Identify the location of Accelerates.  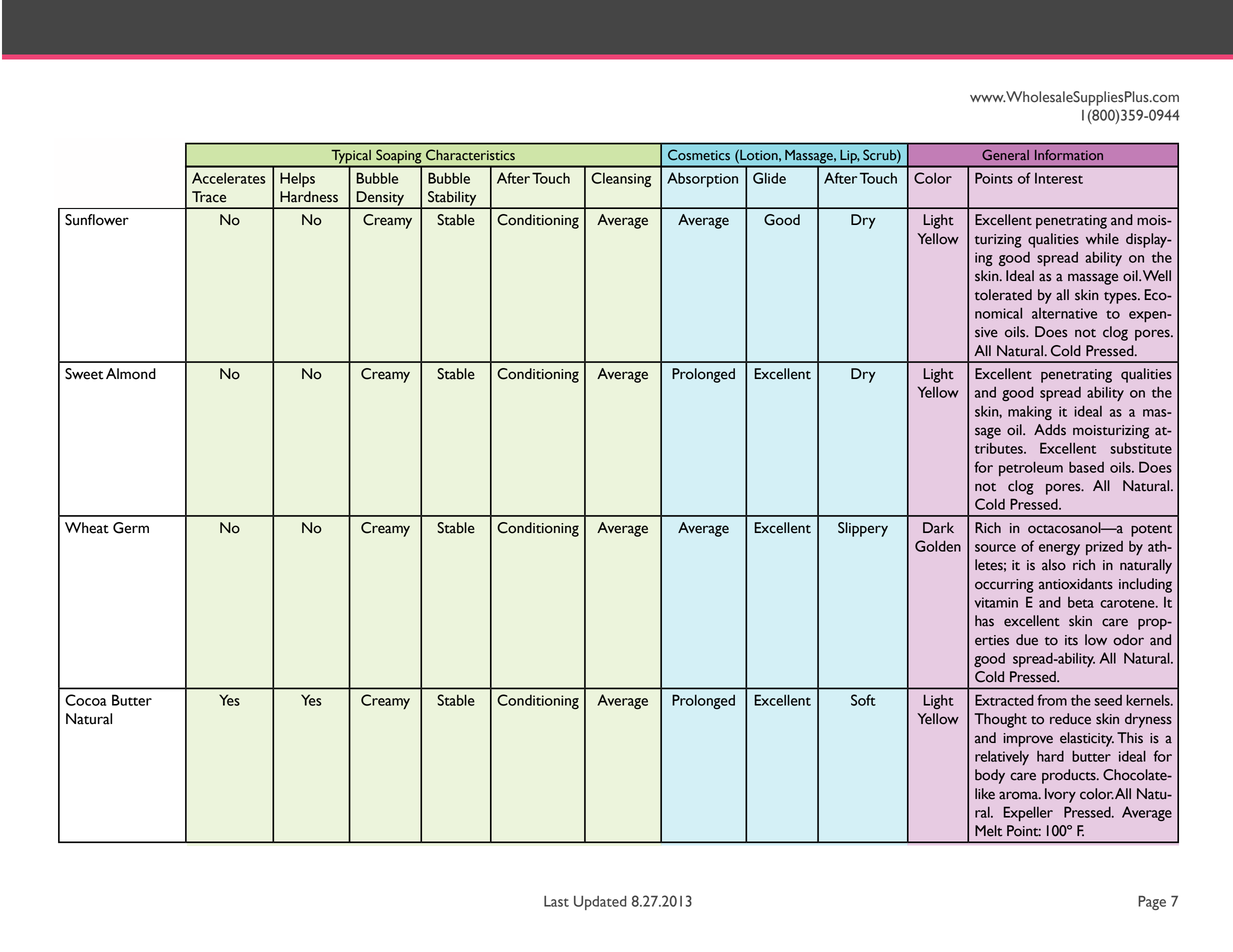
(229, 178).
